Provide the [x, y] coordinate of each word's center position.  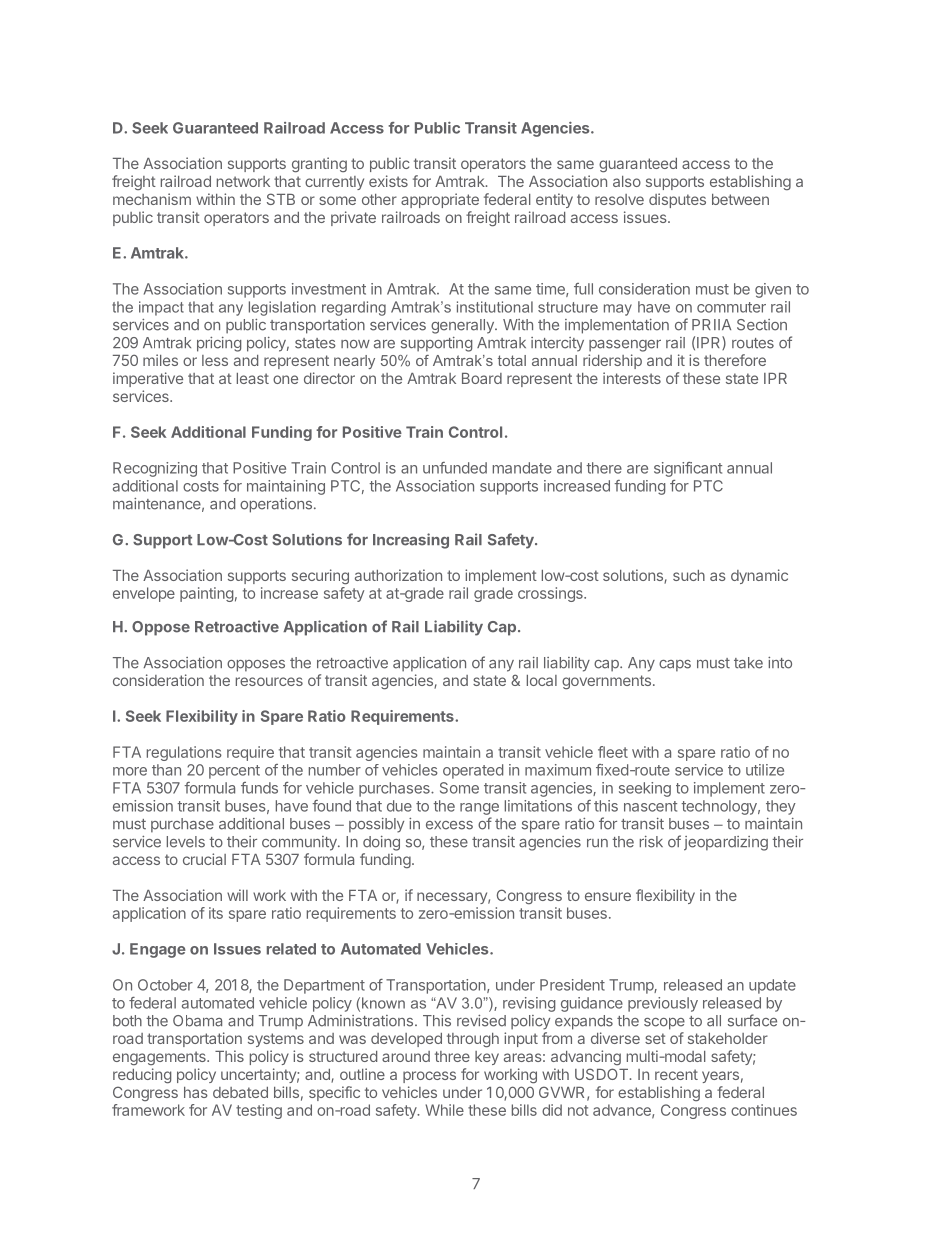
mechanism [152, 199]
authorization [398, 575]
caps [675, 666]
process [429, 1077]
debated [240, 1092]
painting [207, 594]
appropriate [440, 200]
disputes [677, 200]
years [720, 1077]
